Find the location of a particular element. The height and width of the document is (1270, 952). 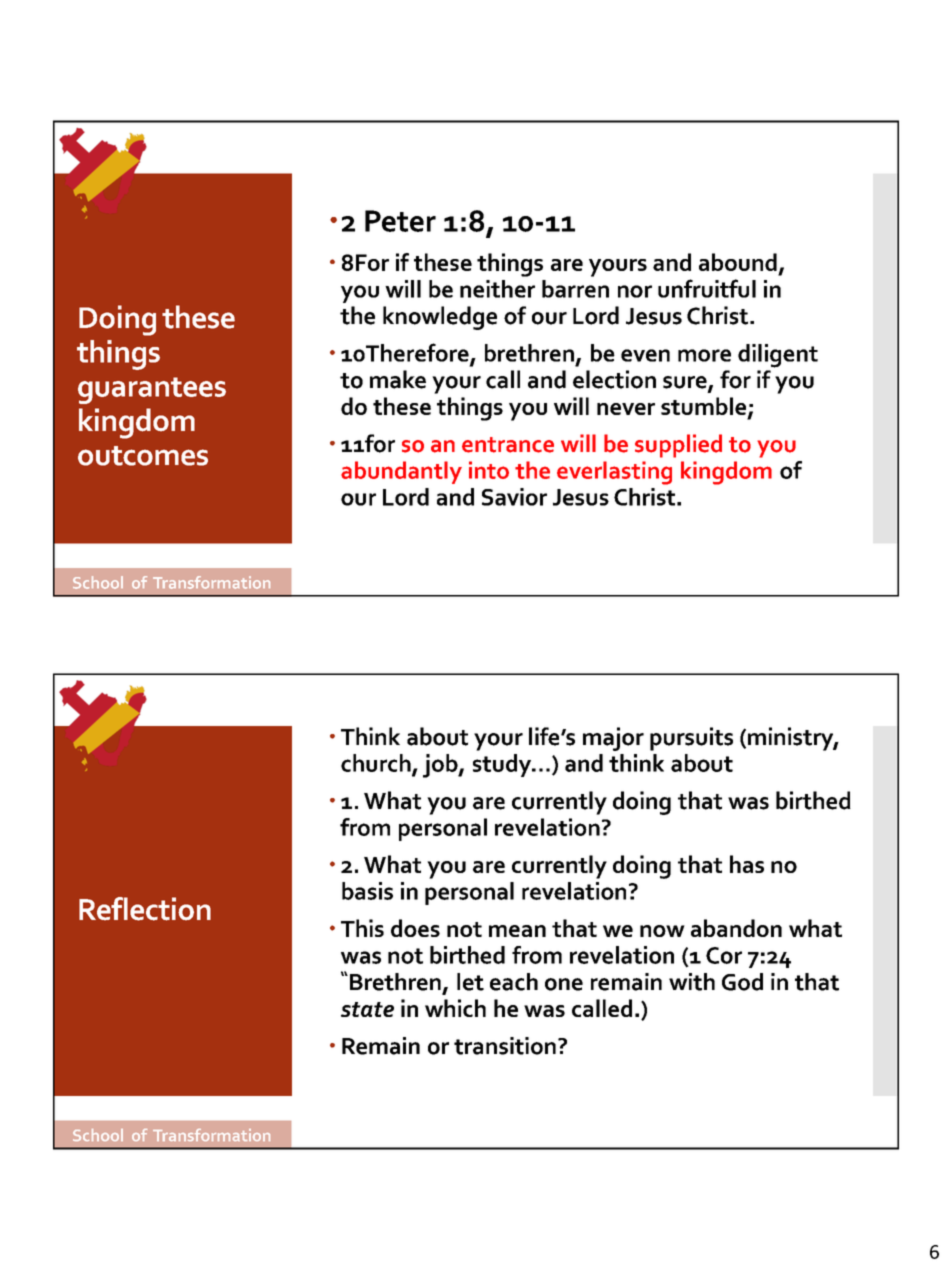

outcomes is located at coordinates (143, 456).
